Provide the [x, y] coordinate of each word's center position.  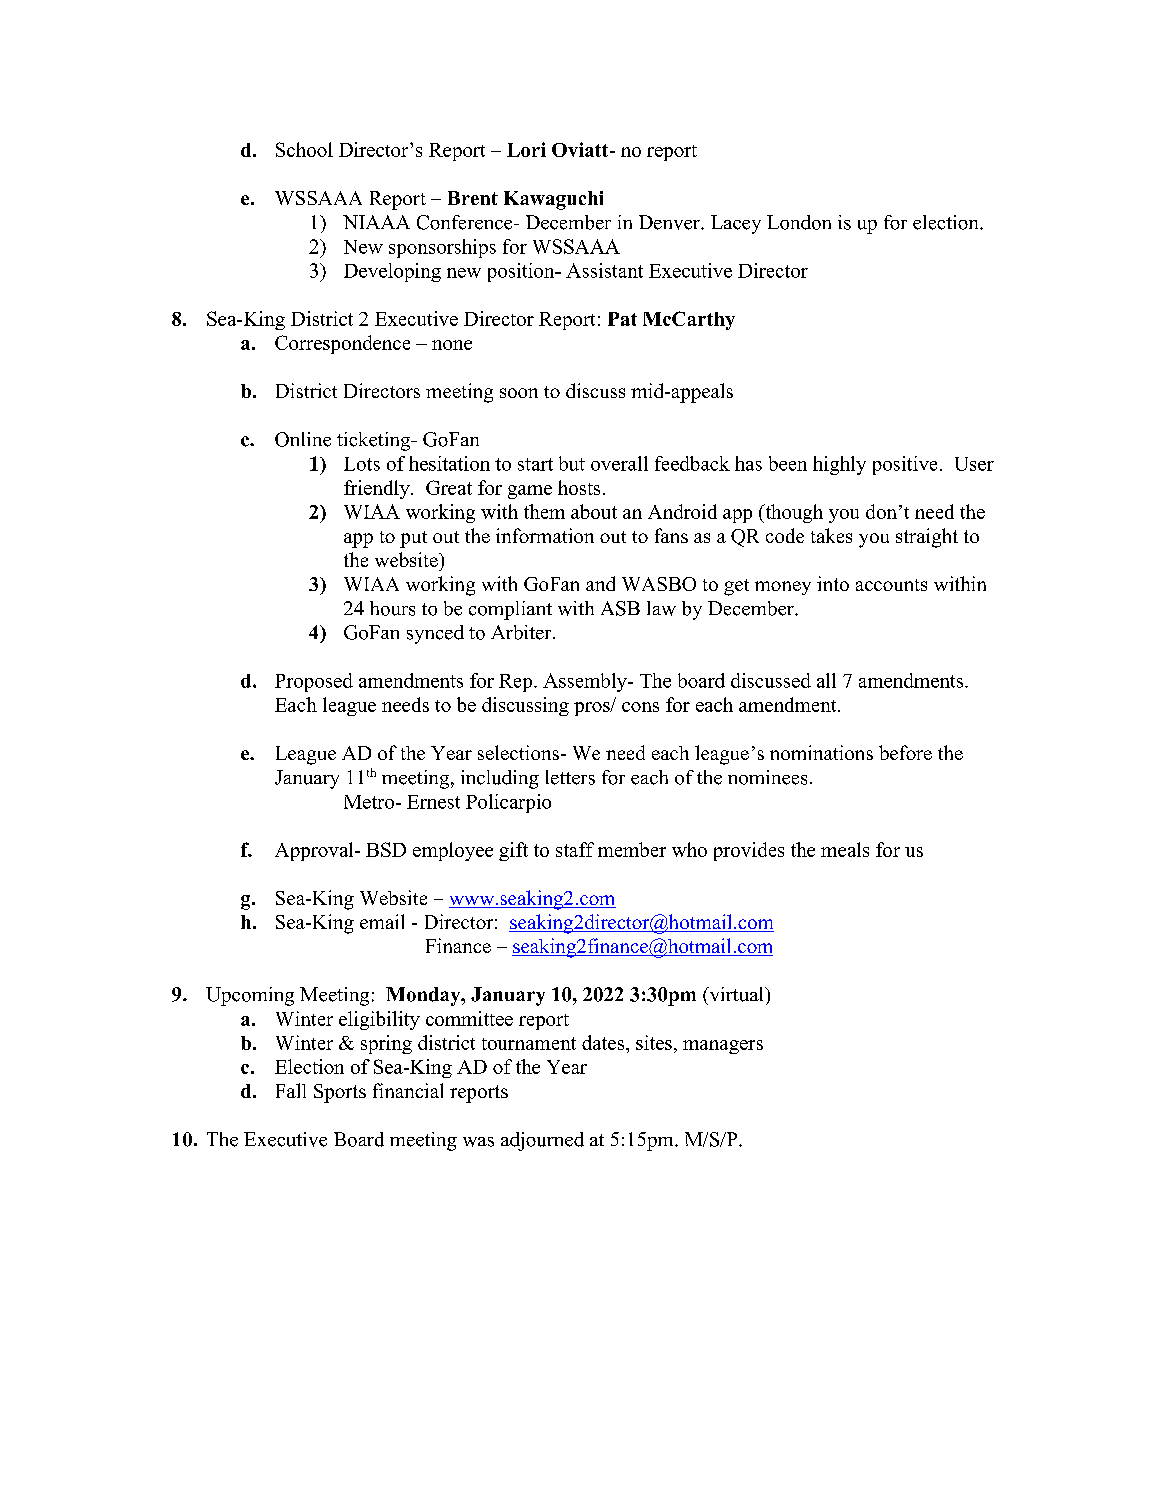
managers [723, 1047]
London [799, 222]
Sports [340, 1093]
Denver [670, 222]
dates [604, 1042]
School [304, 149]
